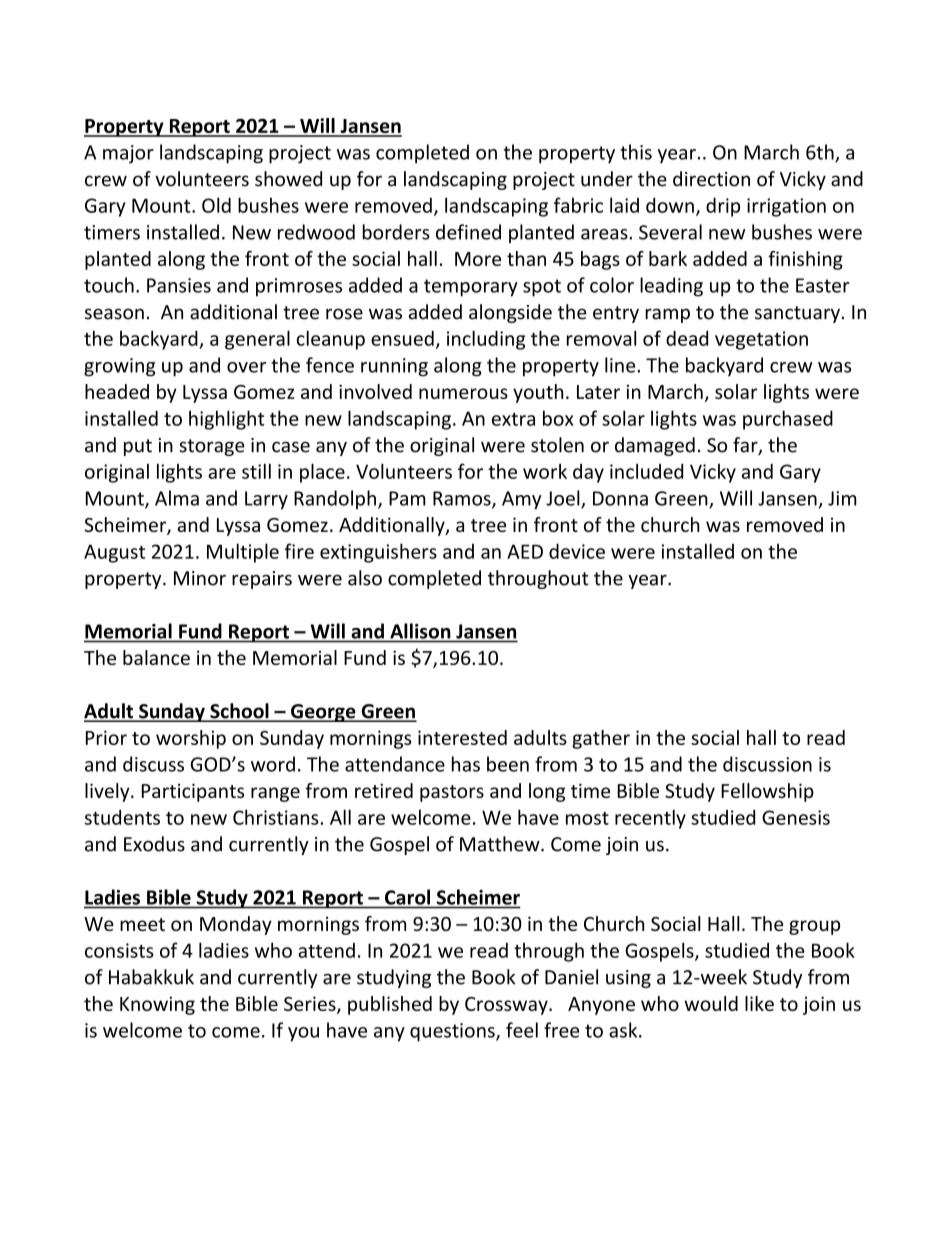 This screenshot has width=952, height=1233. I want to click on direction, so click(711, 179).
